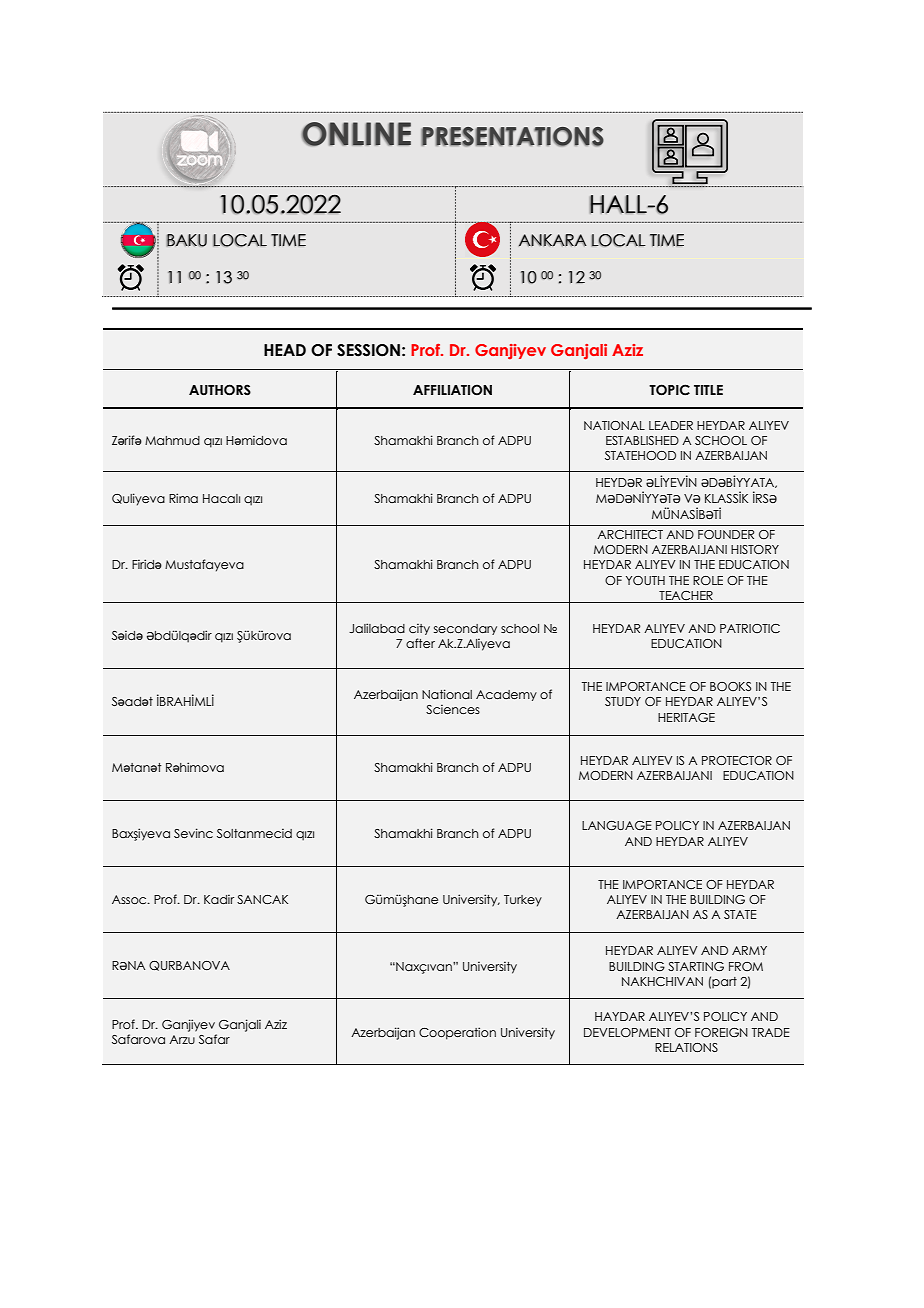 The width and height of the screenshot is (924, 1308). I want to click on Mahmud, so click(172, 440).
